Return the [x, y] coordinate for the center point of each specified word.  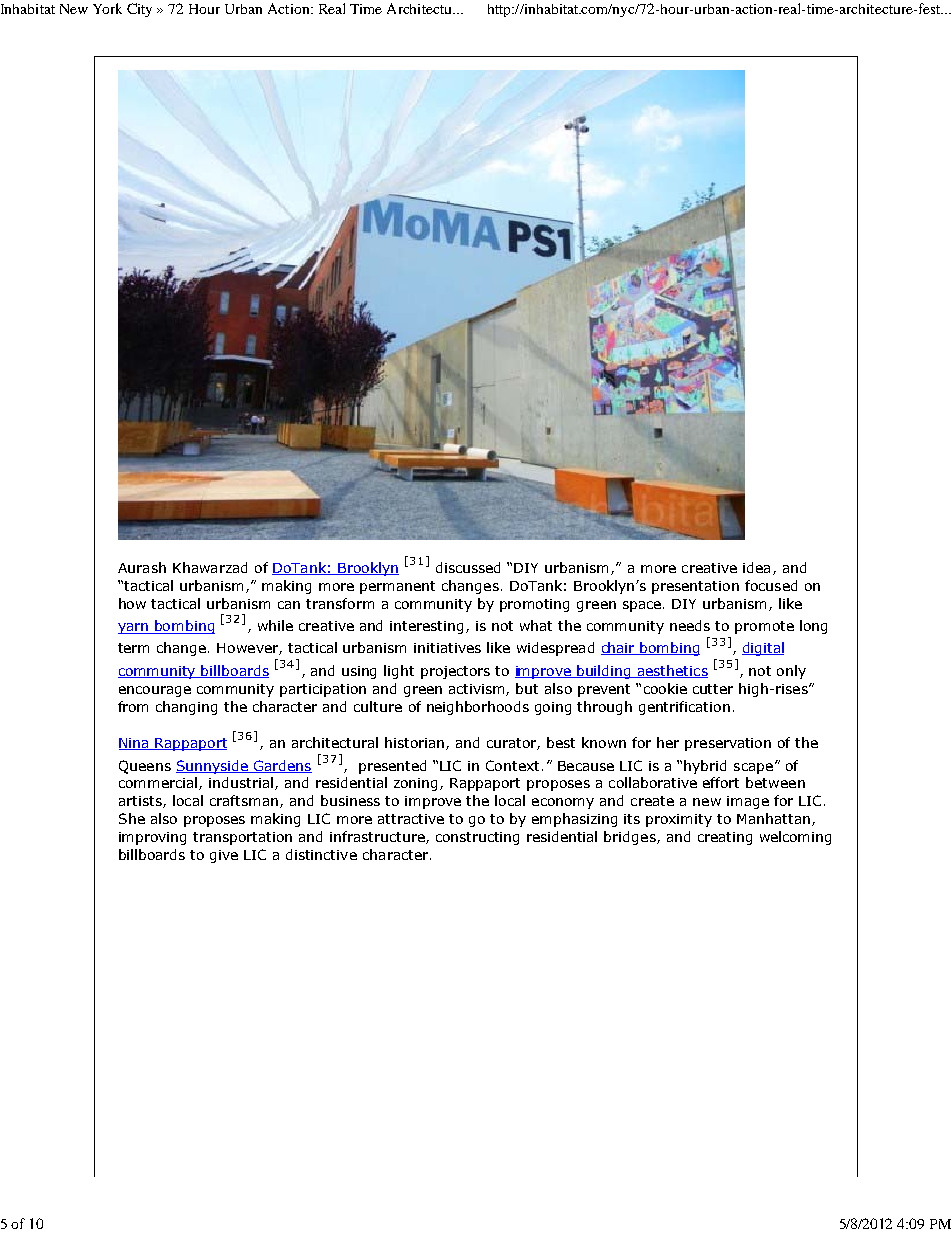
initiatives [447, 648]
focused [771, 585]
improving [152, 838]
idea [756, 567]
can [289, 605]
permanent [397, 587]
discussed [468, 567]
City [139, 10]
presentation [695, 587]
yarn [134, 628]
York [107, 8]
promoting [534, 605]
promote [764, 627]
